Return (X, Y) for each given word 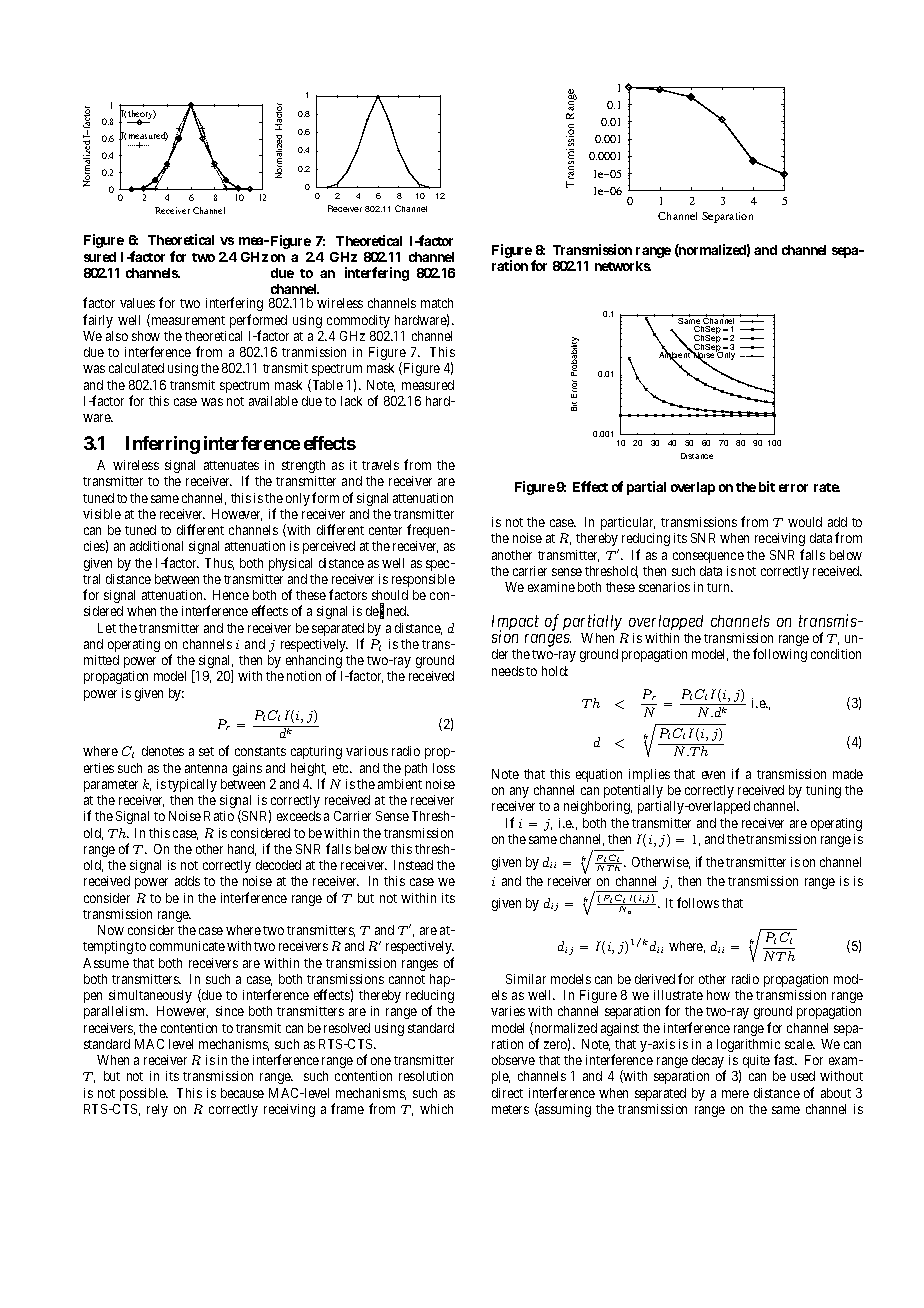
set (206, 751)
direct (507, 1093)
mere (735, 1094)
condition (836, 654)
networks (623, 266)
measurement (187, 321)
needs (508, 671)
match (437, 303)
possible (144, 1094)
